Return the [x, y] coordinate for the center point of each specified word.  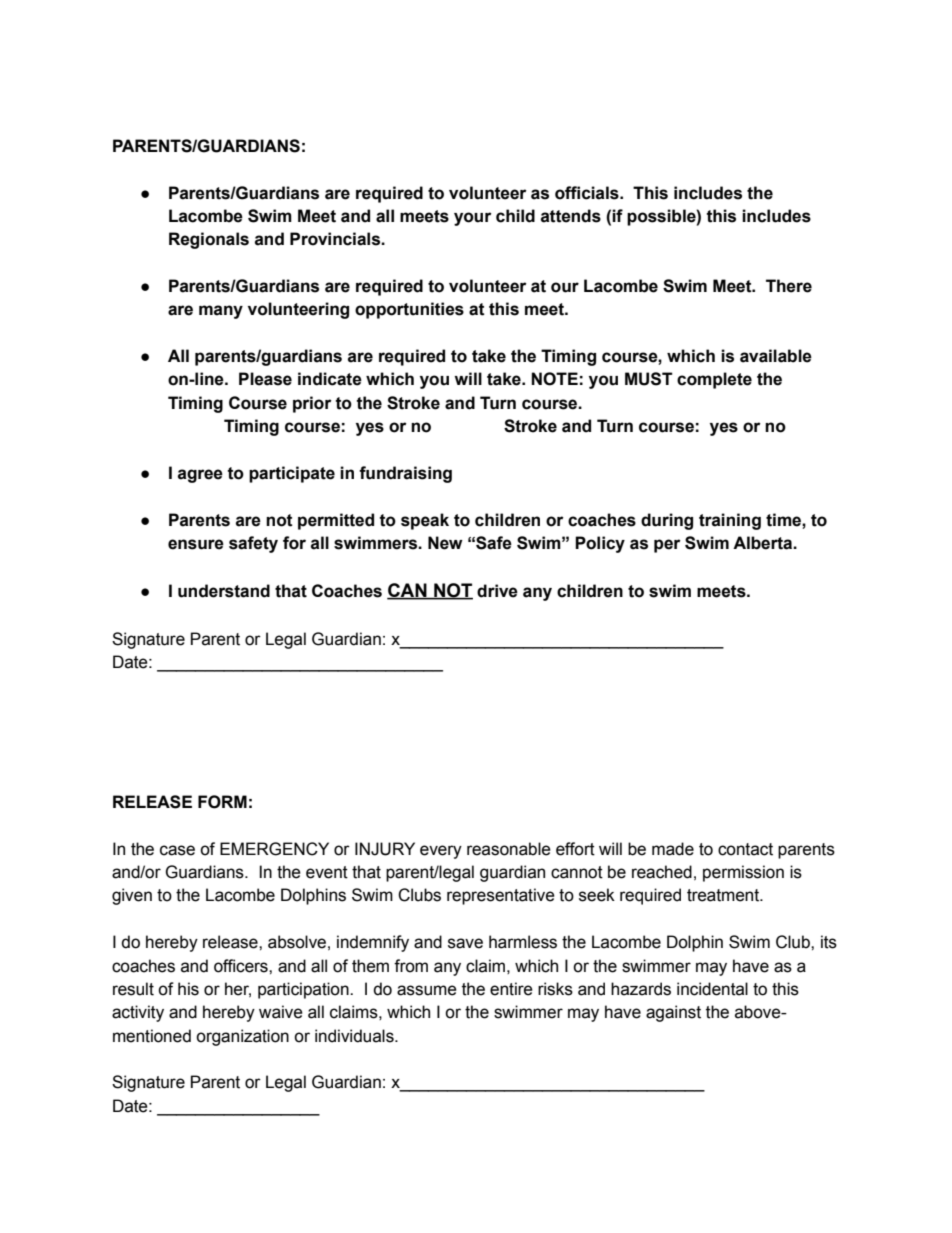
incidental [712, 989]
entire [511, 989]
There [789, 286]
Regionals [209, 240]
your [473, 219]
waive [281, 1012]
